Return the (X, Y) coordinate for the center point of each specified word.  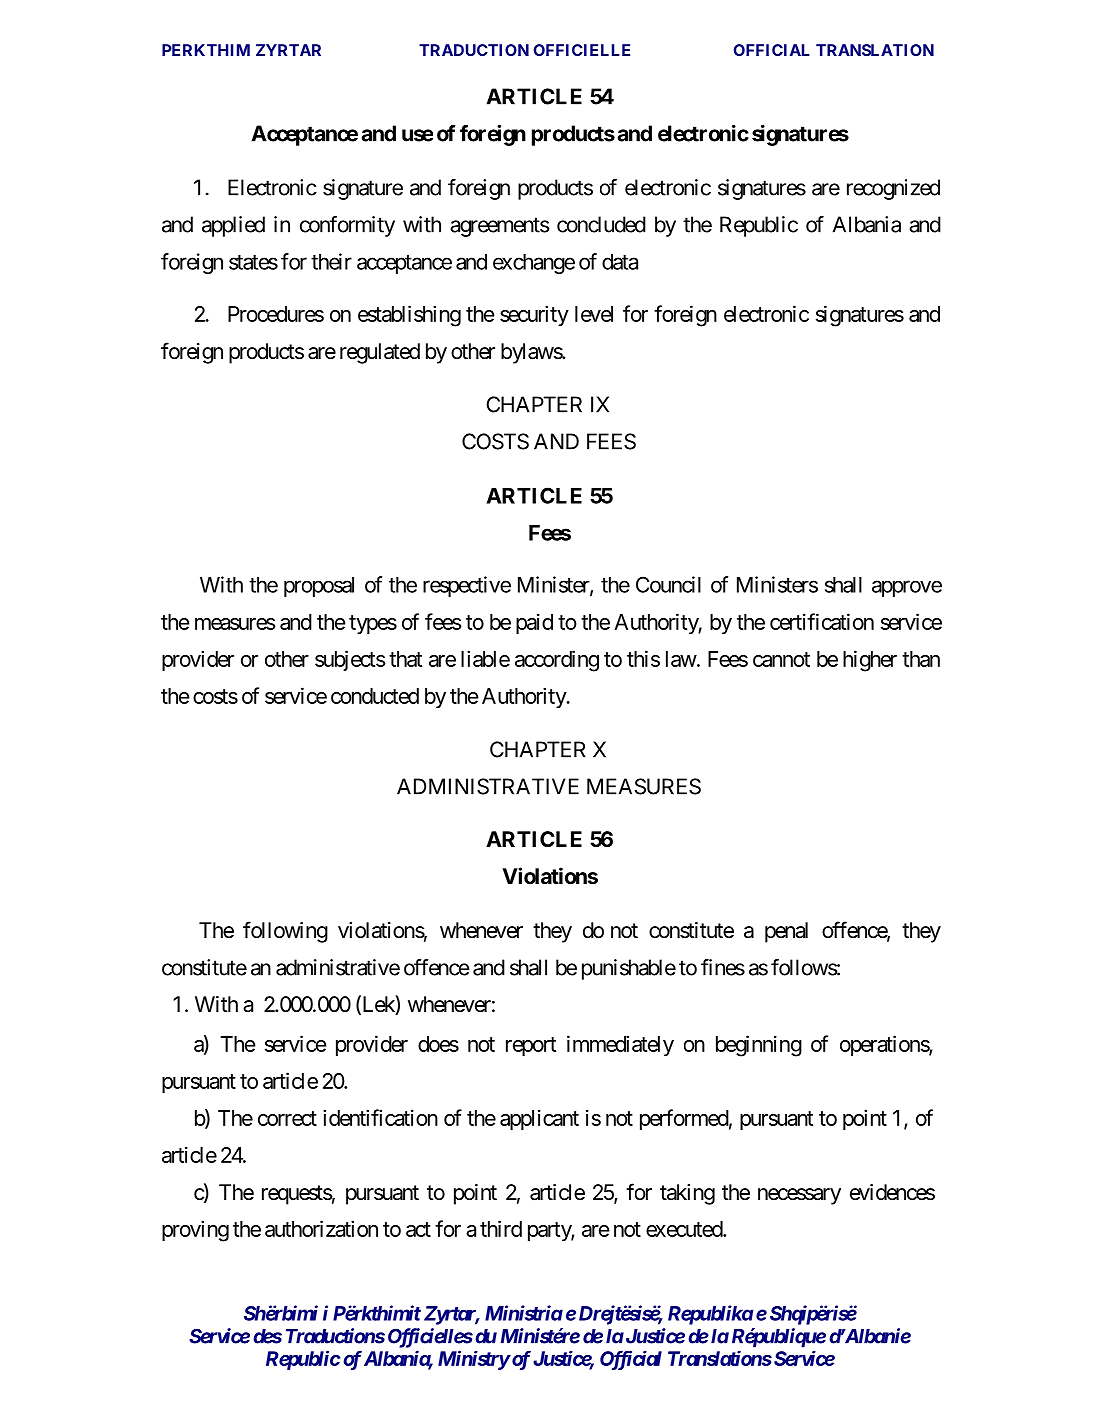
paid (534, 623)
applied (233, 226)
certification (822, 621)
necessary (799, 1196)
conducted (375, 696)
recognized (893, 189)
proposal (319, 587)
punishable (629, 969)
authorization (321, 1228)
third (501, 1228)
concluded (601, 224)
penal (786, 932)
